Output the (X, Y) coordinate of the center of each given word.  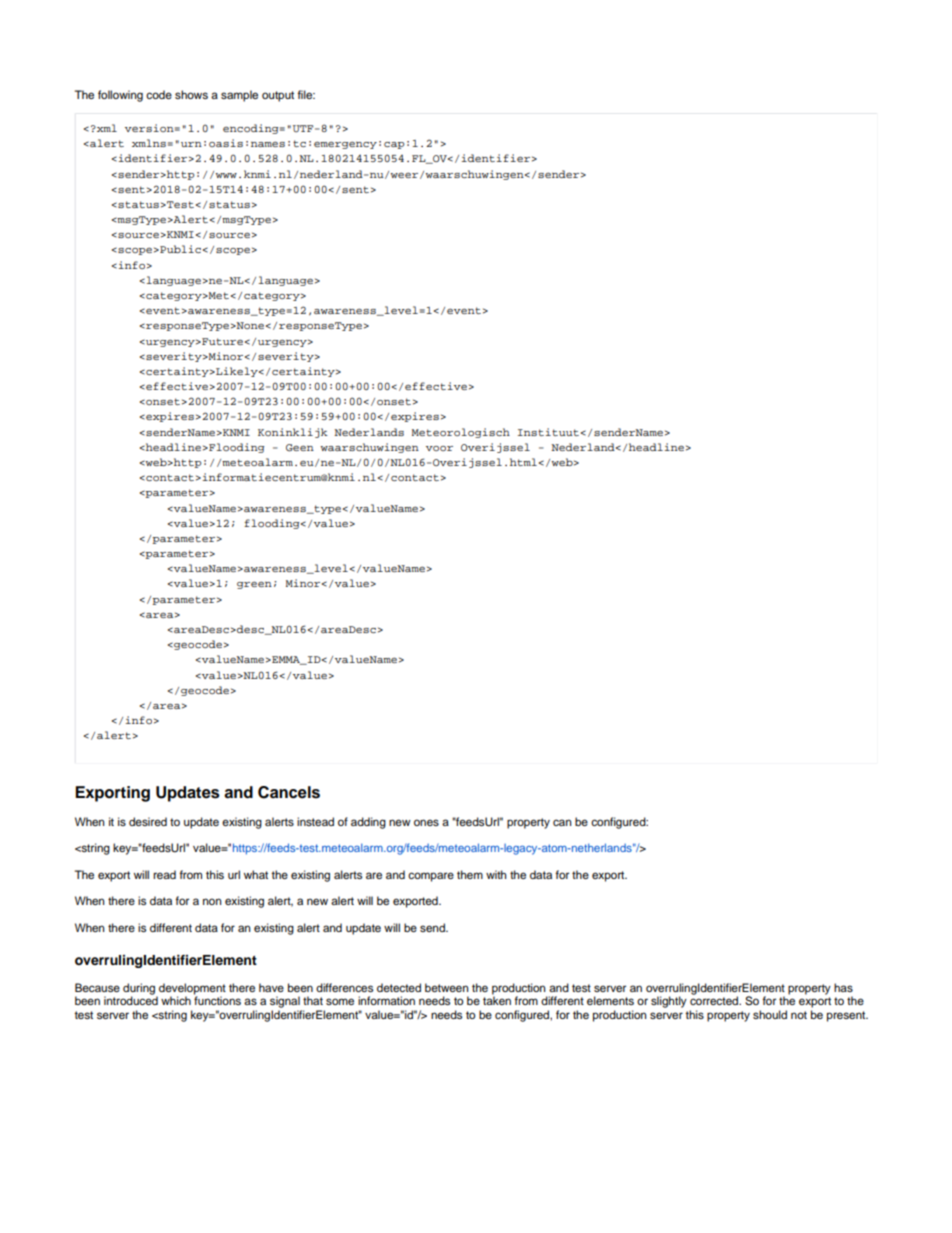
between (446, 987)
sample (239, 96)
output (278, 96)
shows (191, 94)
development (191, 990)
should (770, 1014)
